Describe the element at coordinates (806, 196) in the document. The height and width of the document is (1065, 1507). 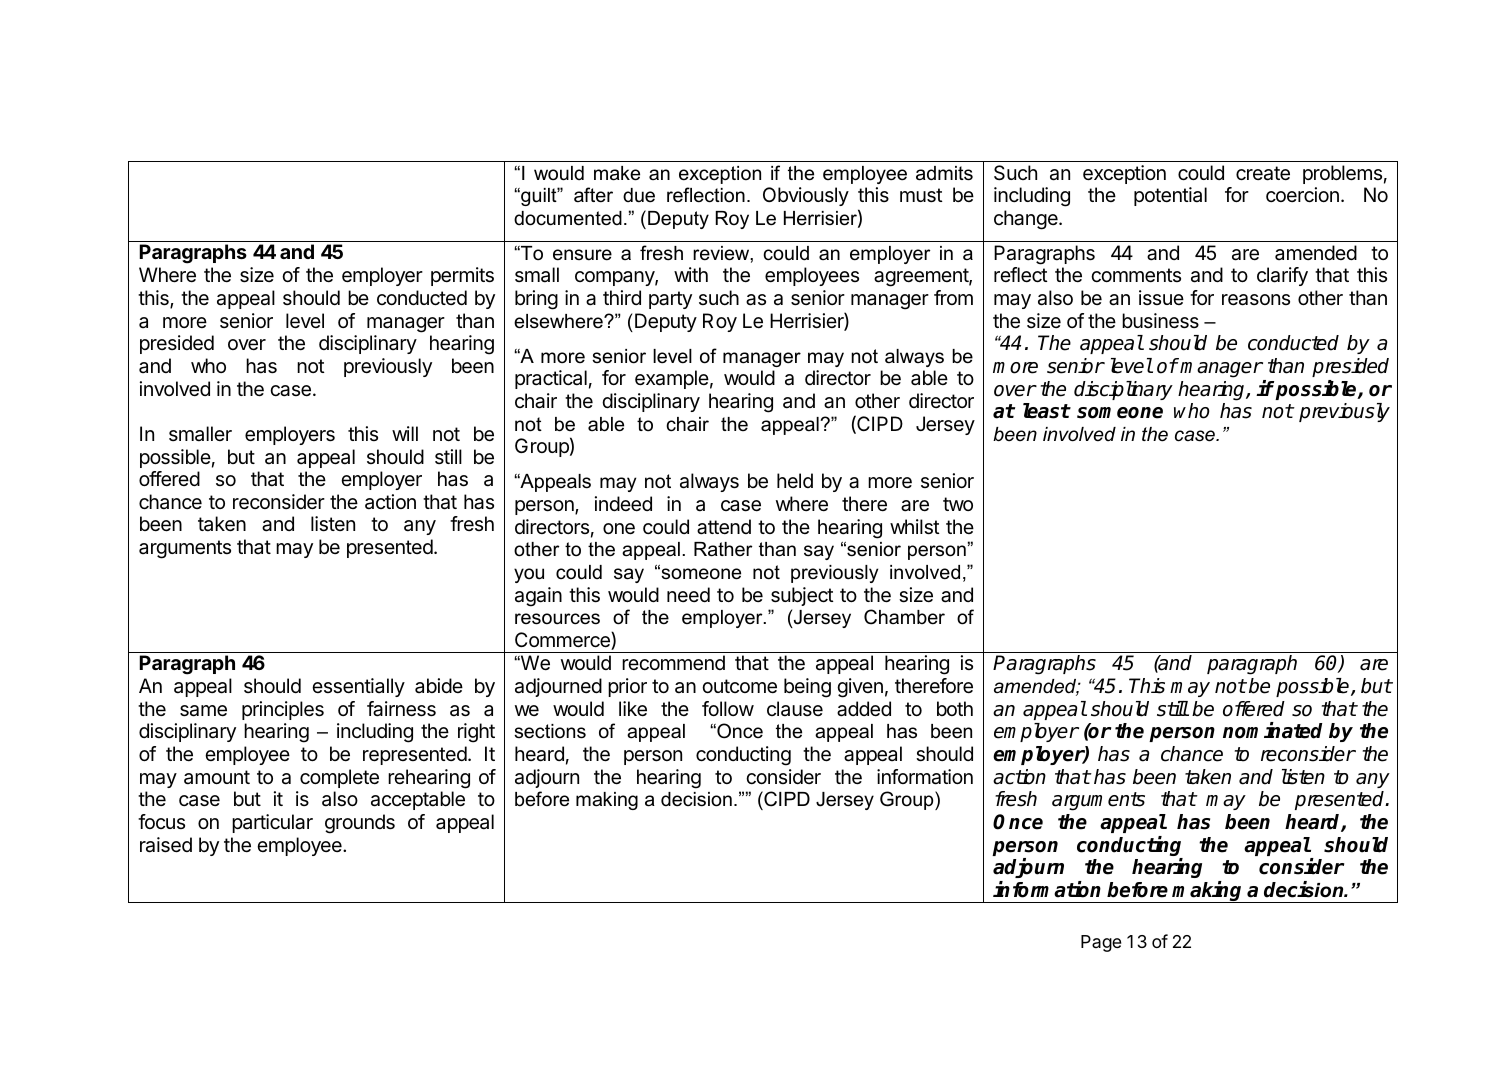
I see `Obviously` at that location.
